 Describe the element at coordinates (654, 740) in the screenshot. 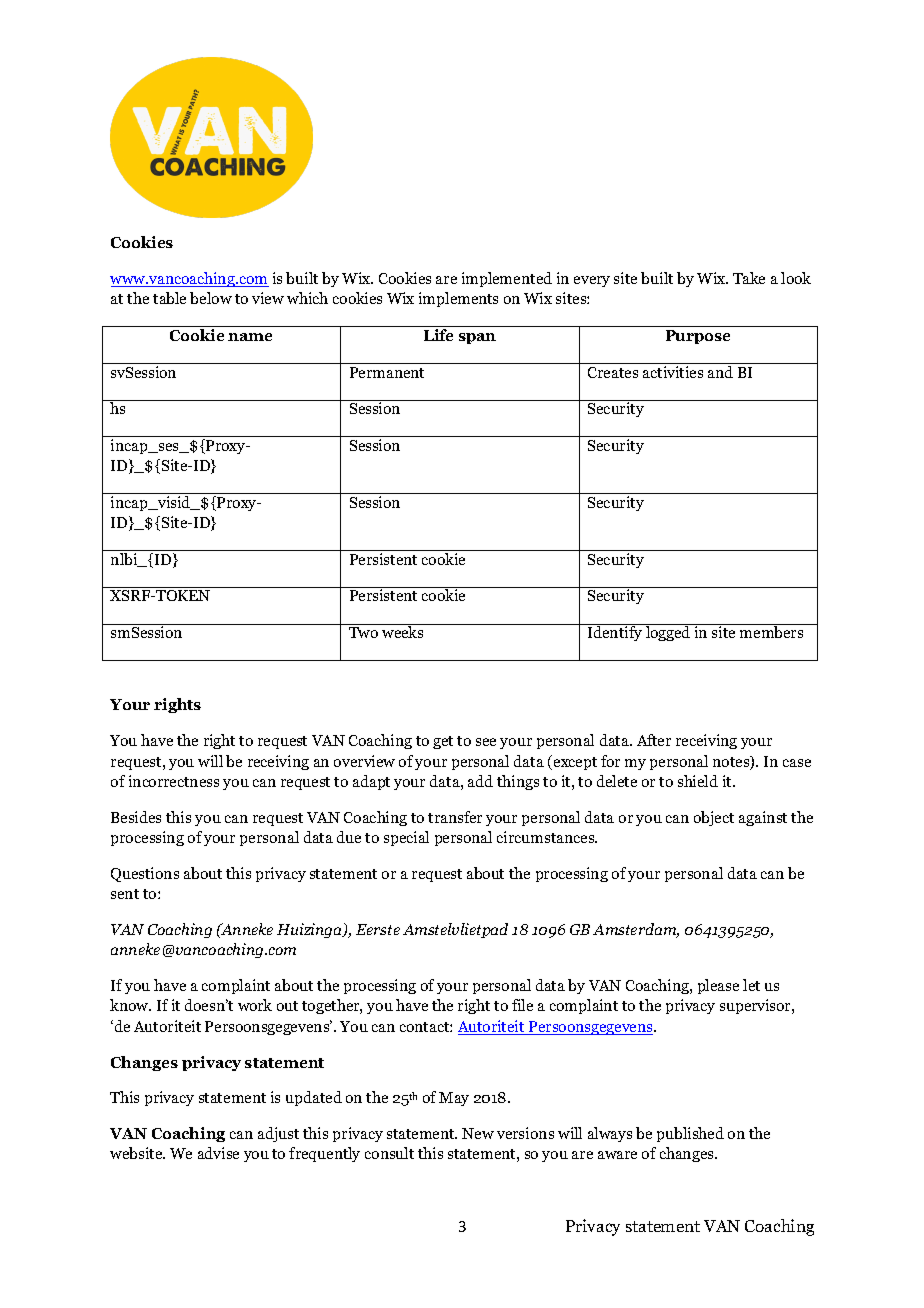

I see `After` at that location.
